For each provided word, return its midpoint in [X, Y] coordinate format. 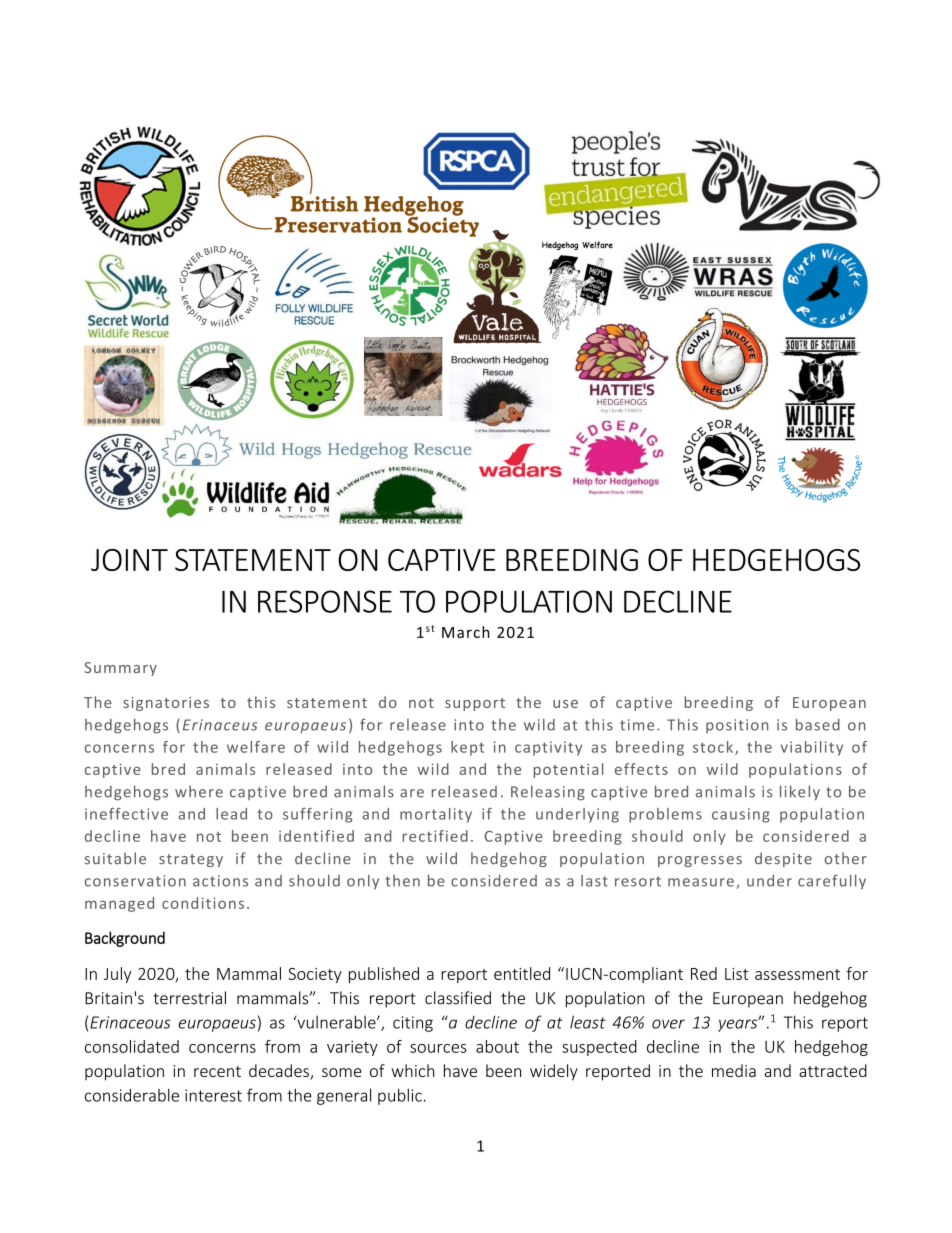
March [466, 632]
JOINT [129, 560]
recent [217, 1071]
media [734, 1070]
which [412, 1070]
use [565, 704]
